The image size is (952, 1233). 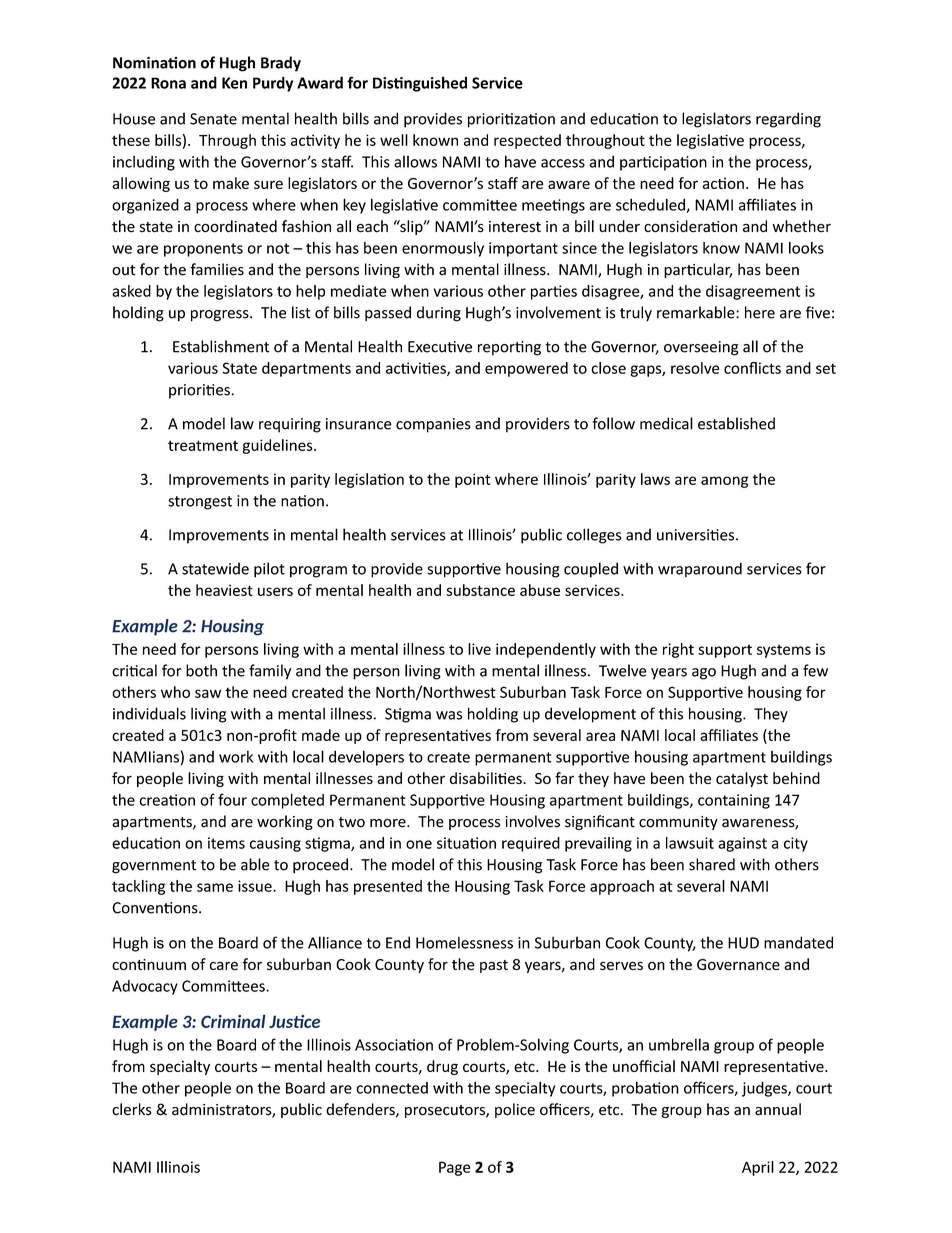 What do you see at coordinates (234, 83) in the screenshot?
I see `Ken` at bounding box center [234, 83].
